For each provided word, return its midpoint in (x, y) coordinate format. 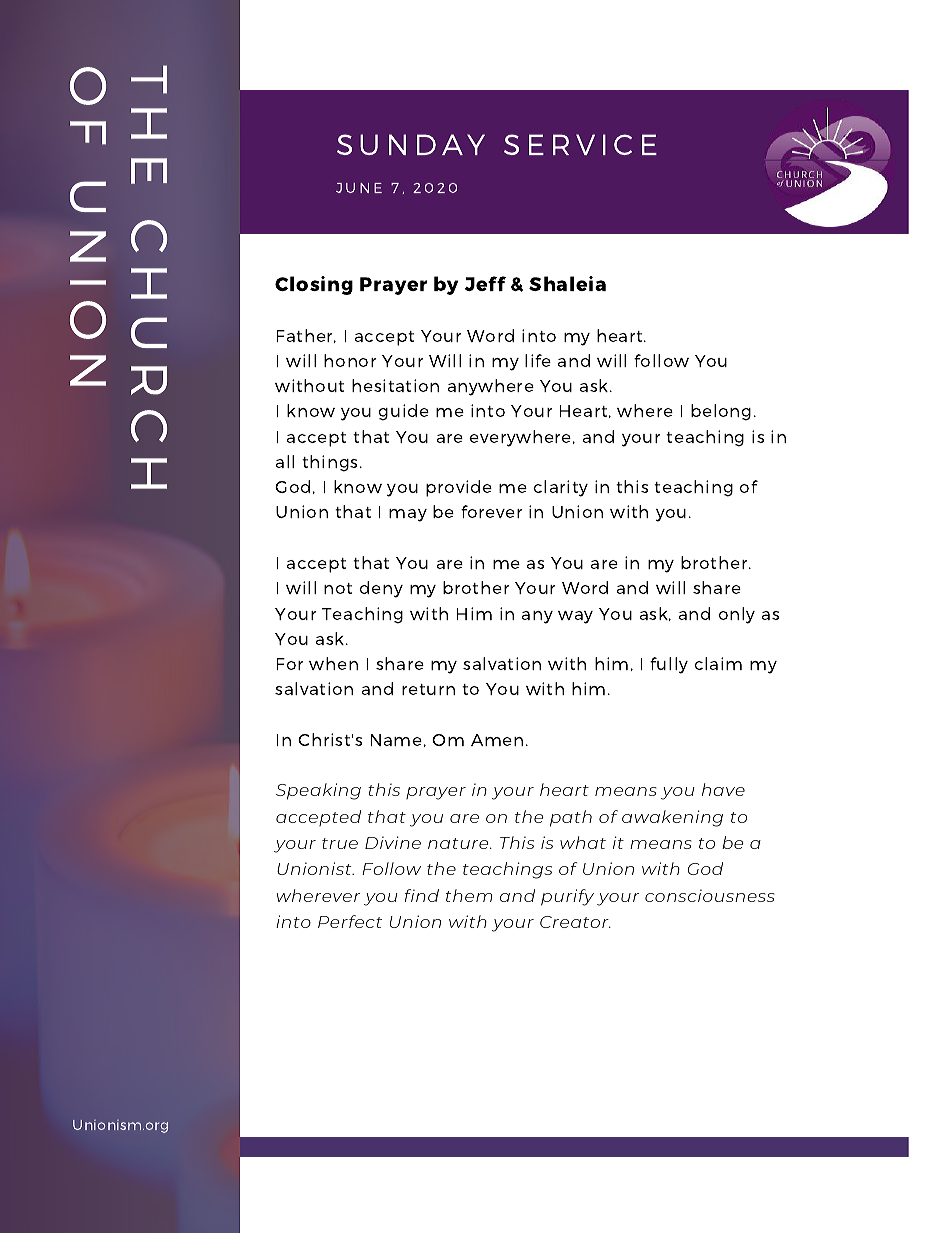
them (469, 895)
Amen (497, 740)
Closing (314, 285)
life (538, 360)
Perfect (350, 921)
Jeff (485, 283)
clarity (560, 488)
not (338, 588)
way (575, 617)
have (723, 789)
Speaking (318, 791)
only (736, 615)
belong (721, 412)
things (329, 463)
